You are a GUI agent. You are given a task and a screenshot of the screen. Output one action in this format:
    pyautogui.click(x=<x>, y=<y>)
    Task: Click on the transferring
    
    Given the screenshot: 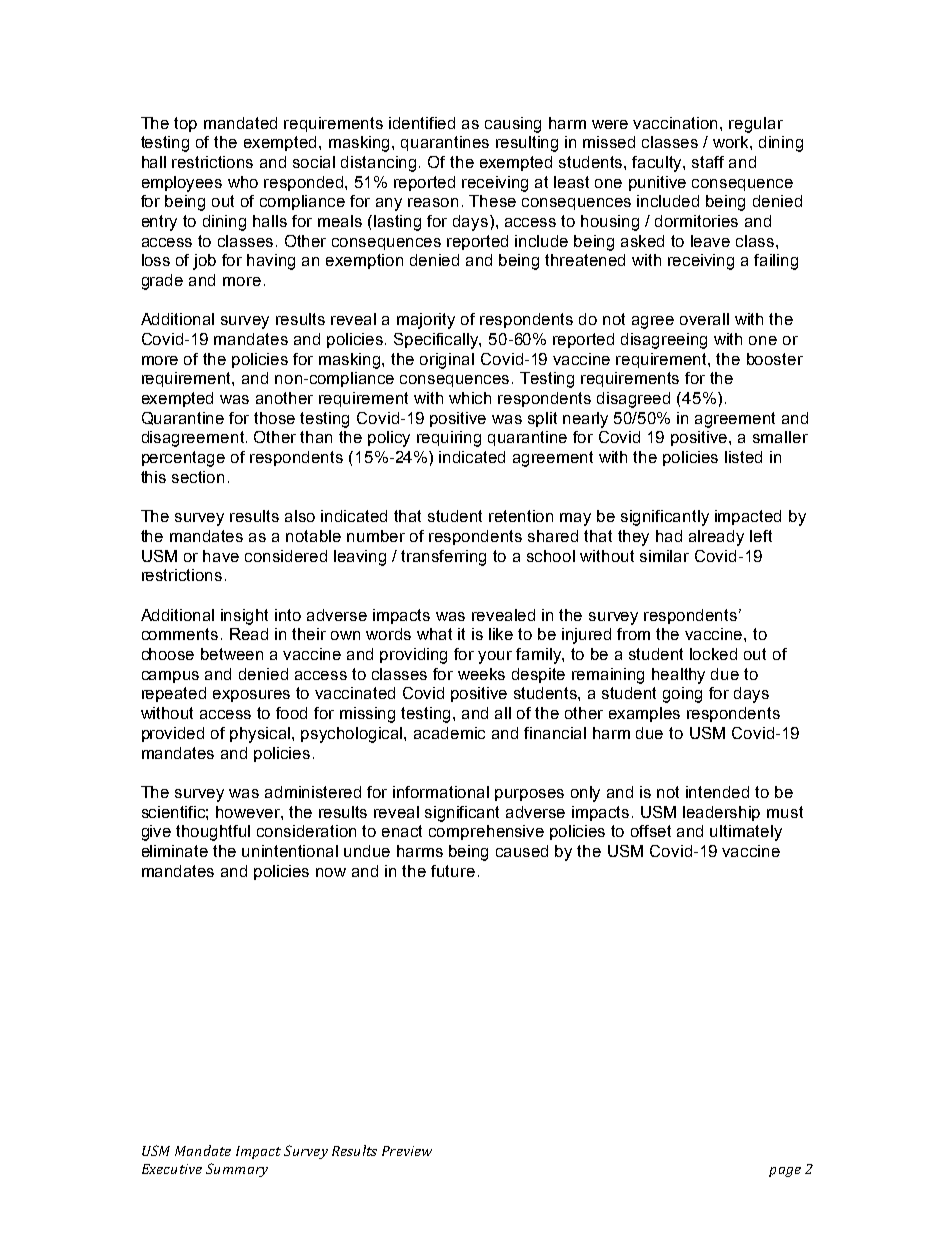 What is the action you would take?
    pyautogui.click(x=443, y=558)
